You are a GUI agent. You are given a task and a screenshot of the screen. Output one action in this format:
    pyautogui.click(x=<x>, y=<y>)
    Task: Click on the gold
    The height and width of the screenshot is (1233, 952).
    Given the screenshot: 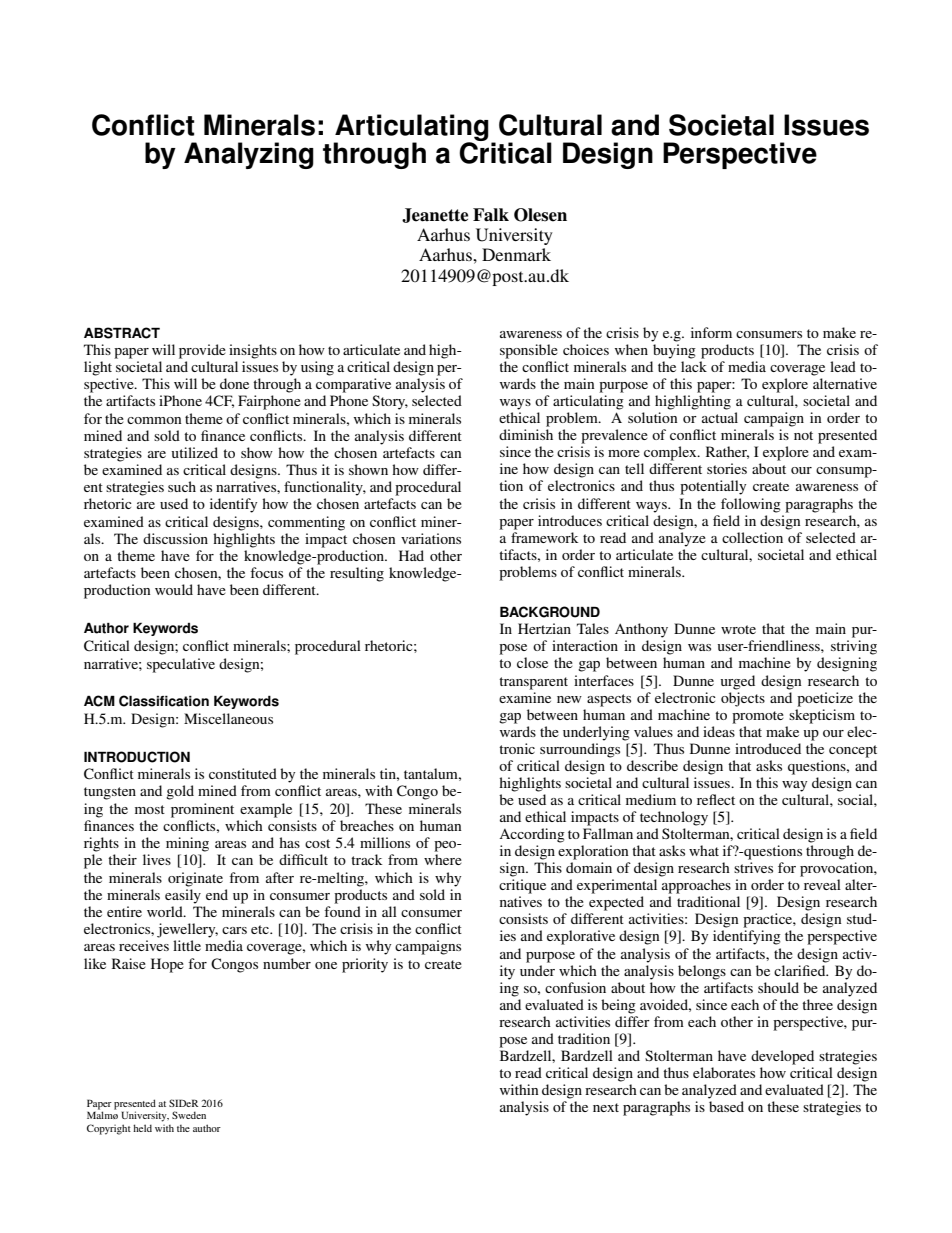 What is the action you would take?
    pyautogui.click(x=180, y=792)
